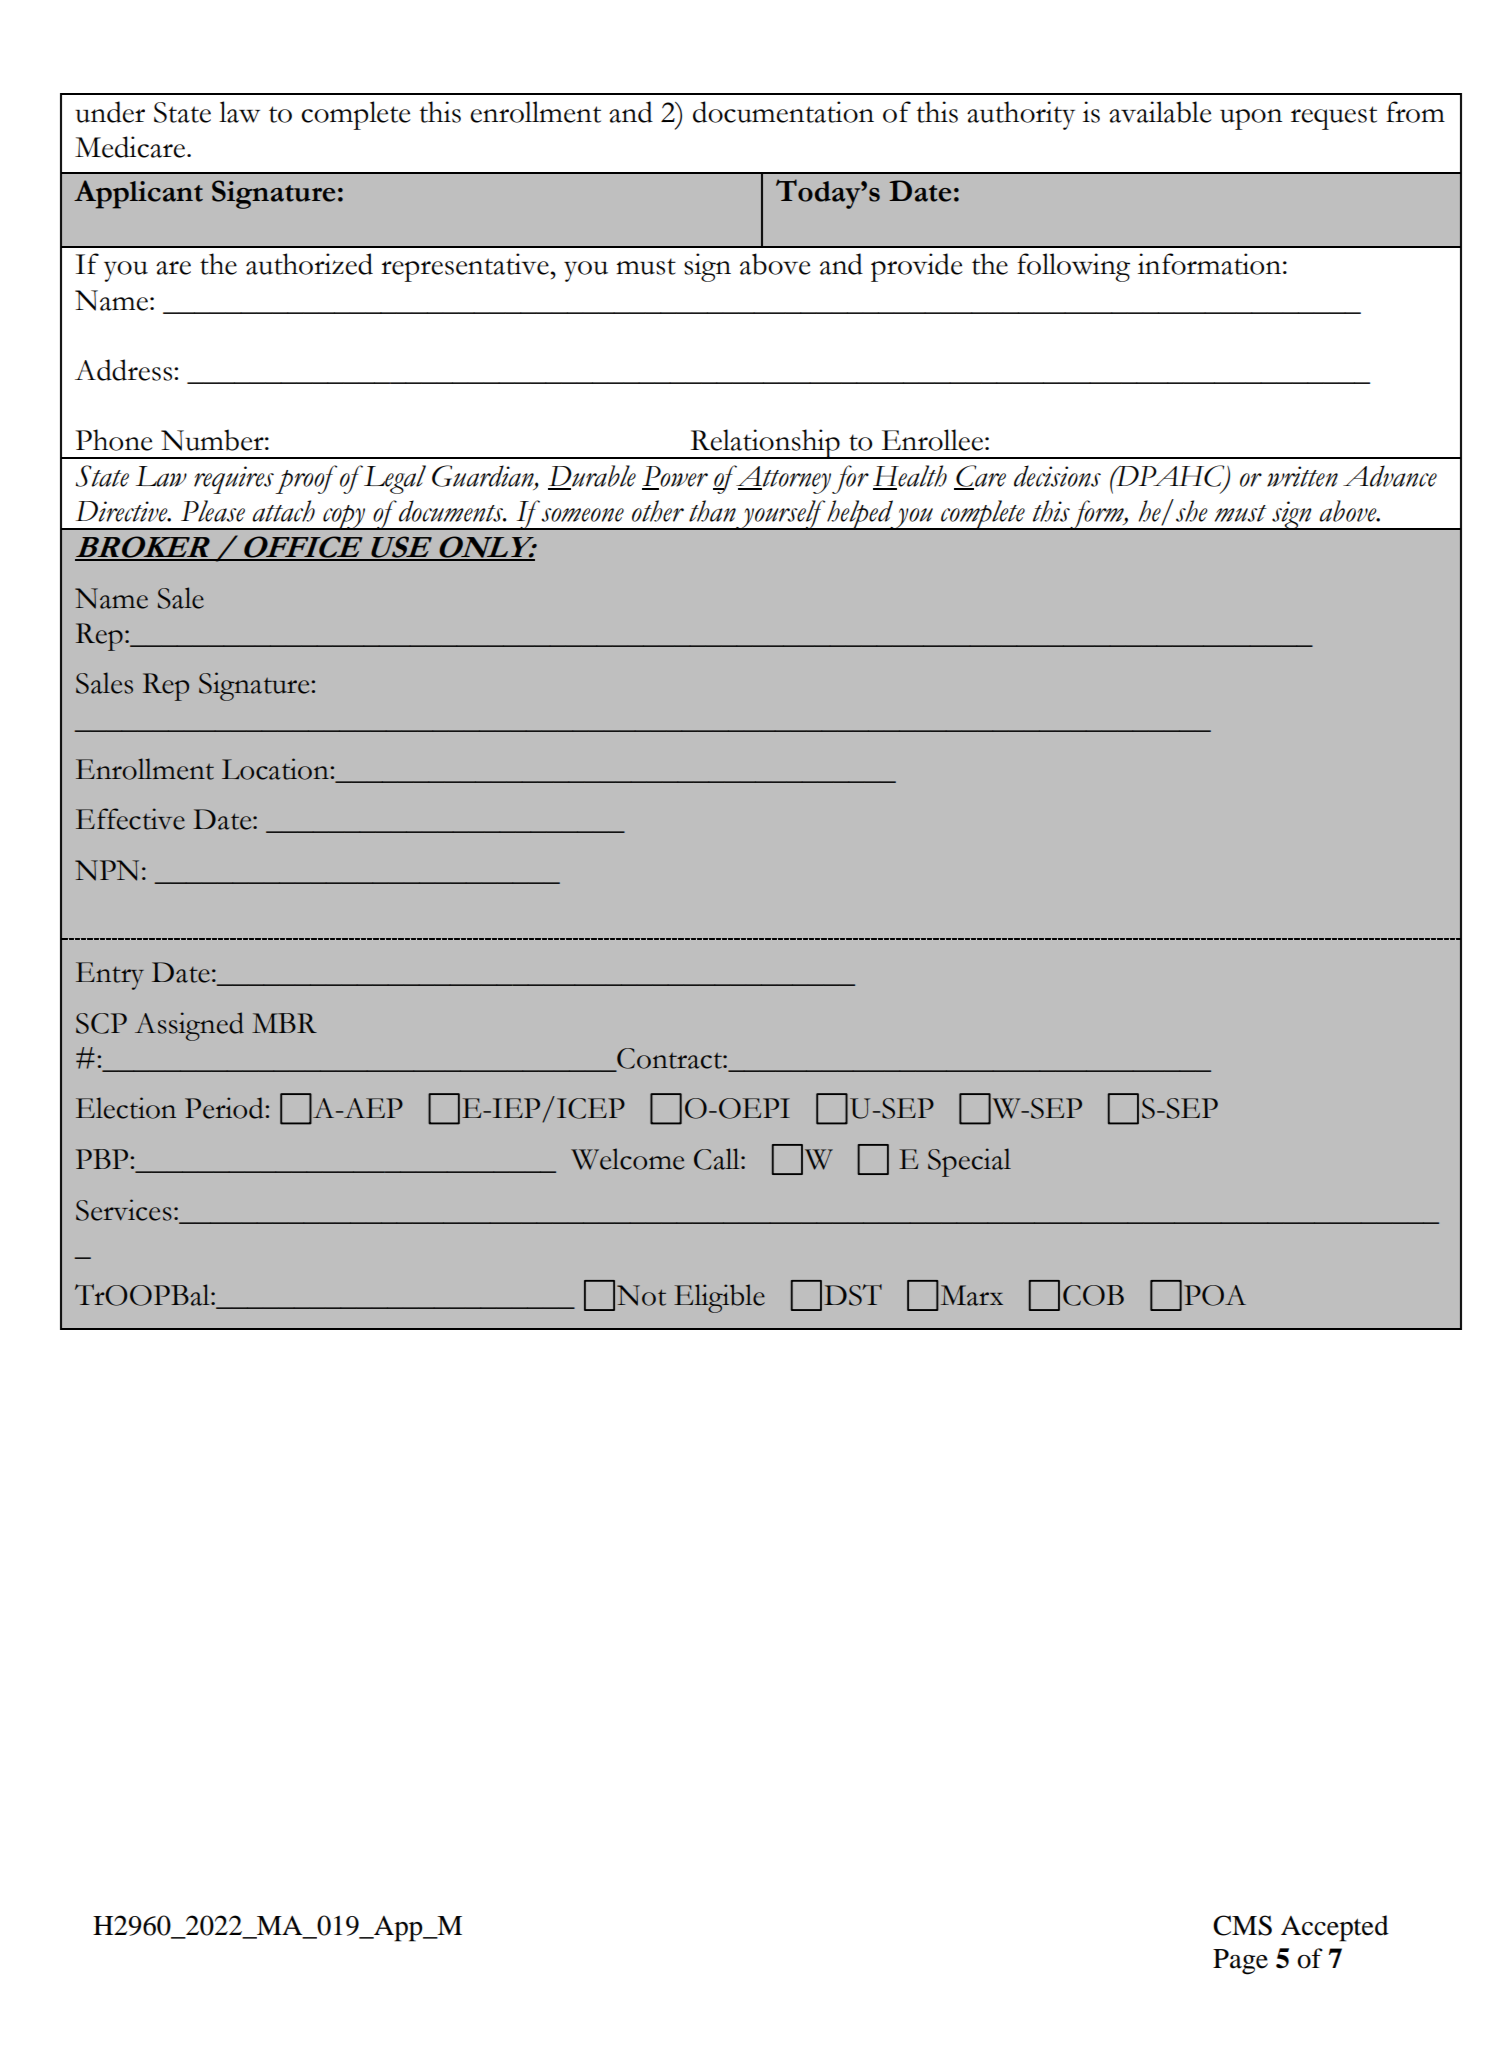 This screenshot has height=2053, width=1493. I want to click on documentation, so click(783, 112).
